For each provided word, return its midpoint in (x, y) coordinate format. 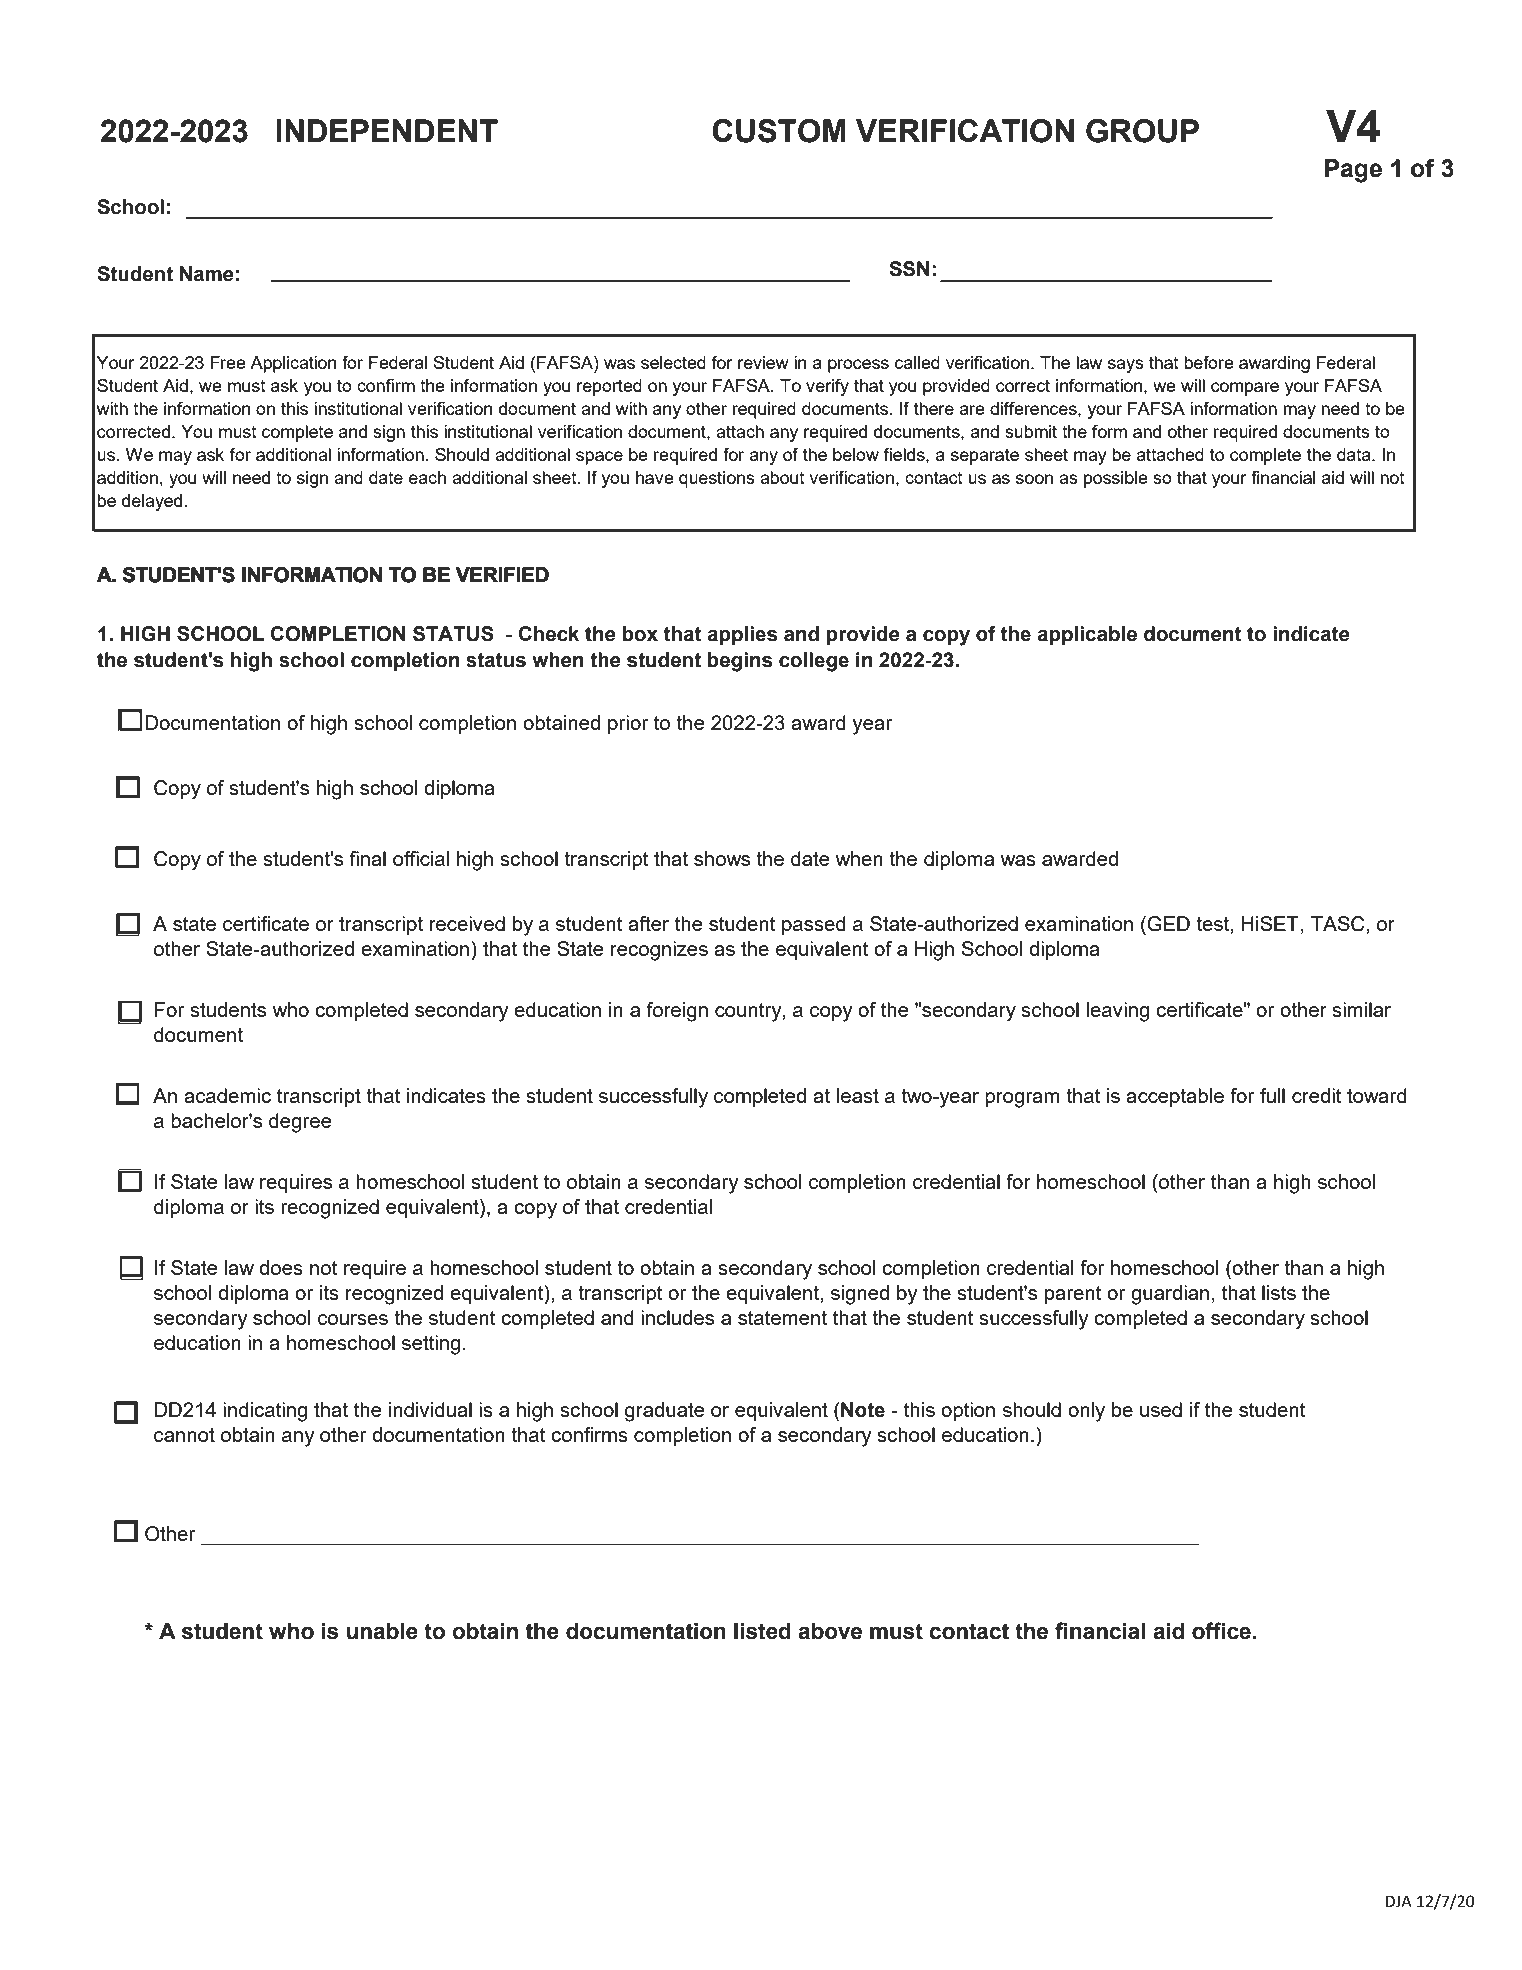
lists (1279, 1292)
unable (382, 1631)
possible (1116, 479)
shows (722, 858)
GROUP (1142, 131)
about (782, 477)
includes (677, 1317)
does (281, 1267)
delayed (152, 502)
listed (762, 1631)
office (1221, 1631)
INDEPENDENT (387, 130)
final (367, 858)
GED (1168, 924)
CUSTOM (779, 131)
